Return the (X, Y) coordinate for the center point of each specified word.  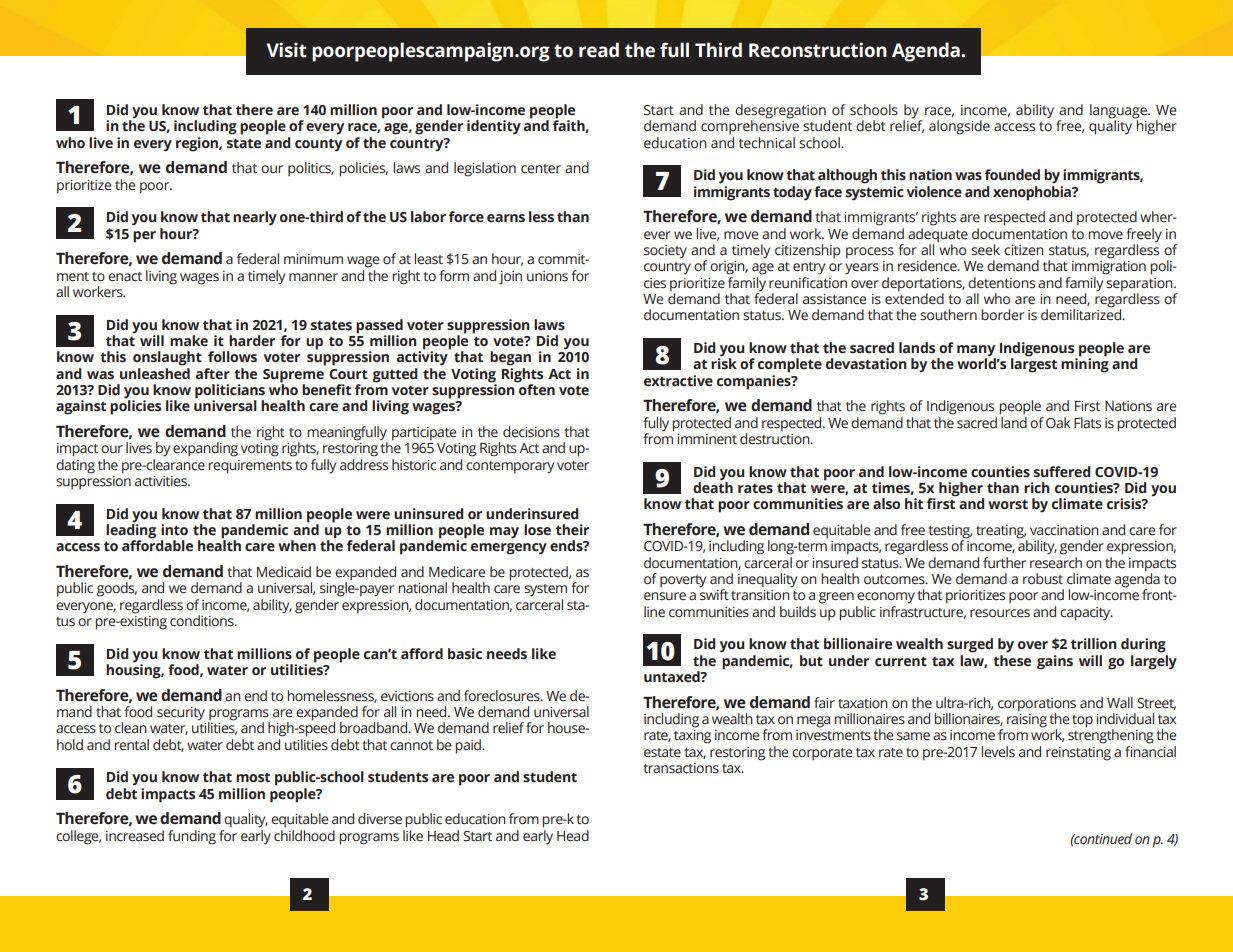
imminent (707, 439)
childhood (304, 834)
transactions (681, 768)
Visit (287, 50)
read (599, 50)
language (1119, 112)
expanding (205, 449)
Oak (1058, 422)
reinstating (1078, 754)
